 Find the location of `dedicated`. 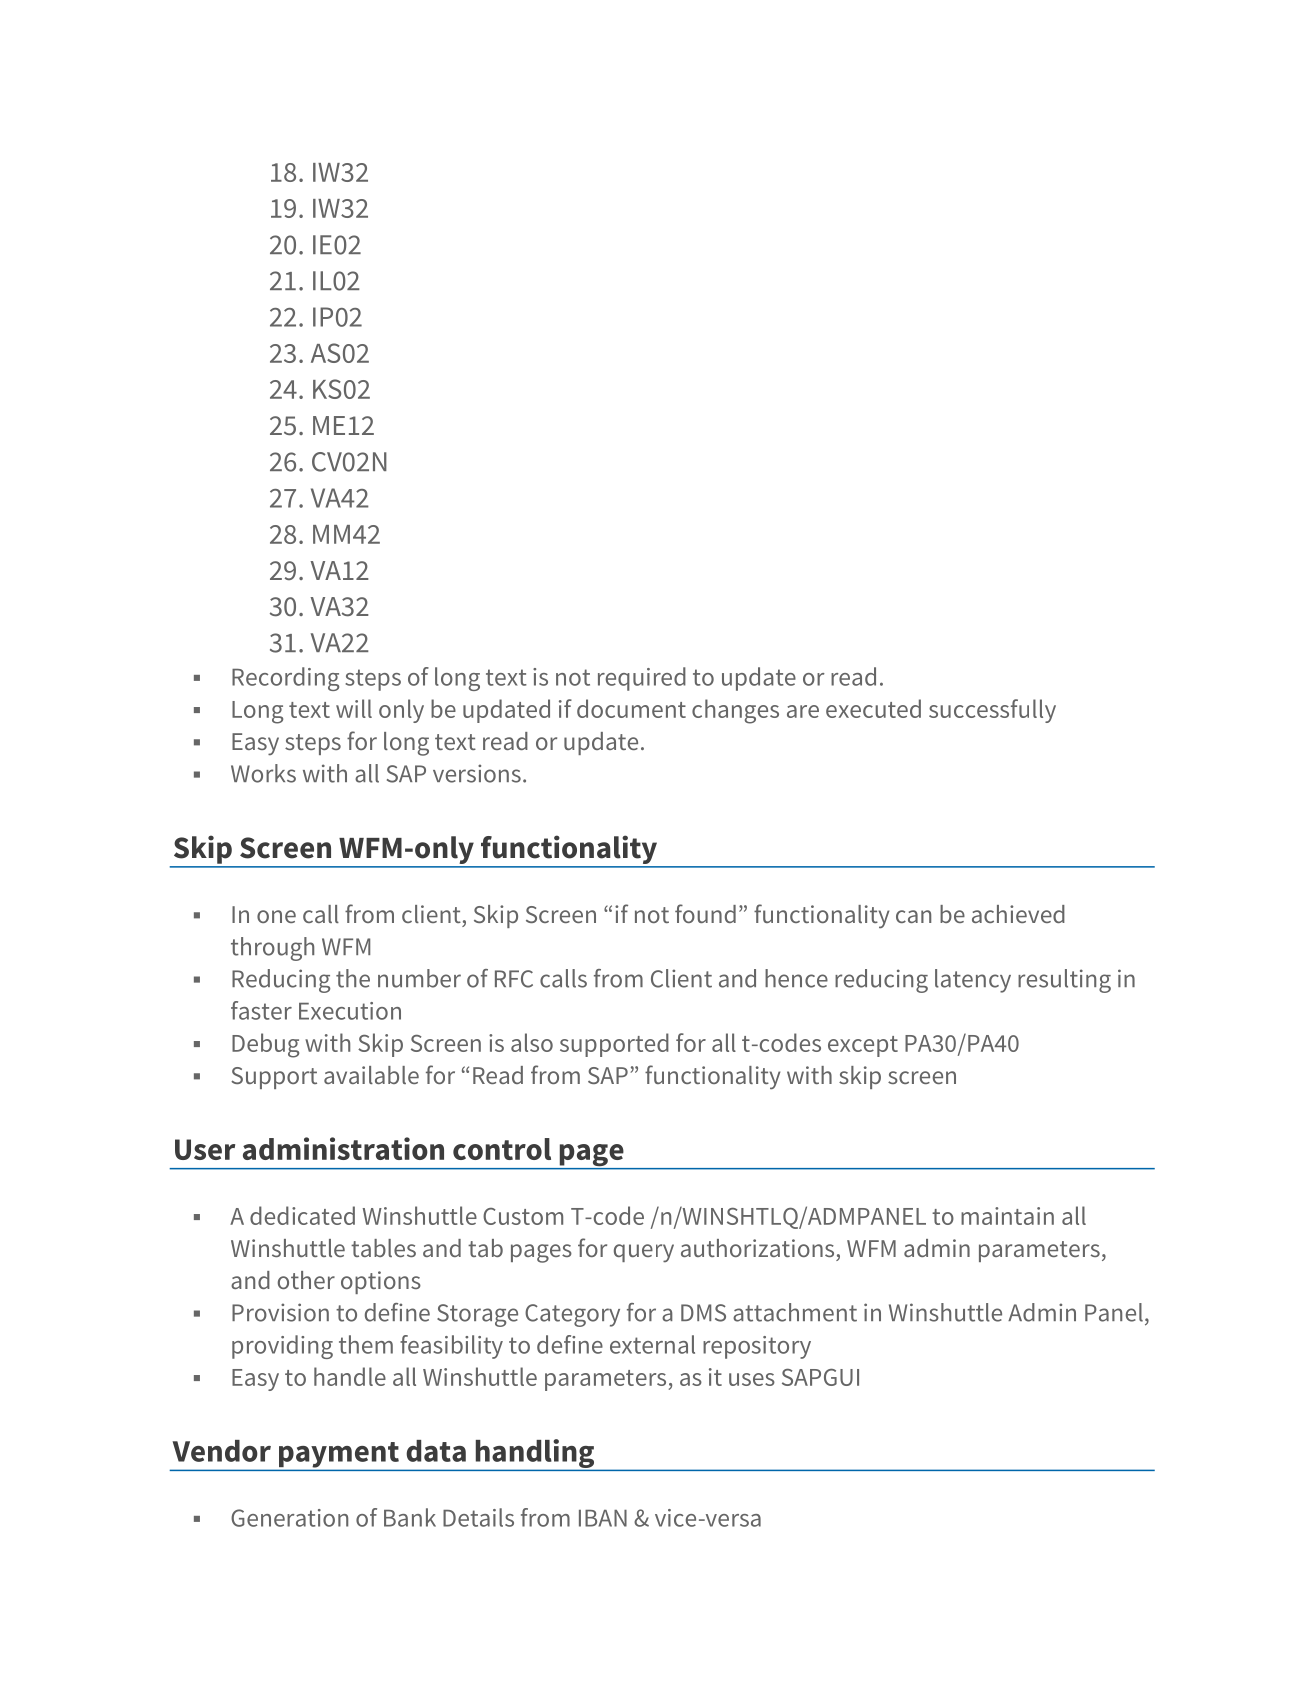

dedicated is located at coordinates (302, 1215).
